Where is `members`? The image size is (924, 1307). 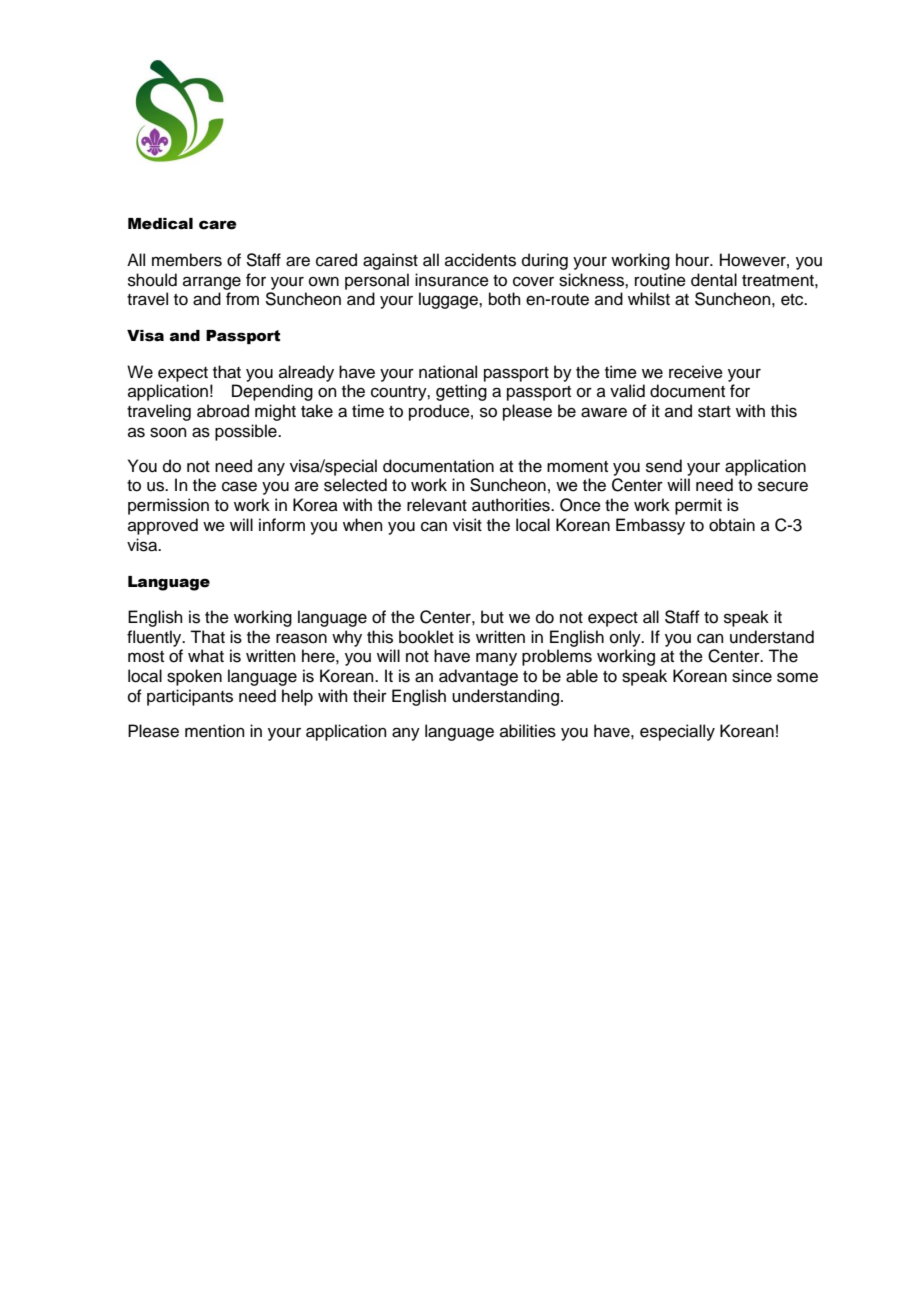
members is located at coordinates (187, 260).
